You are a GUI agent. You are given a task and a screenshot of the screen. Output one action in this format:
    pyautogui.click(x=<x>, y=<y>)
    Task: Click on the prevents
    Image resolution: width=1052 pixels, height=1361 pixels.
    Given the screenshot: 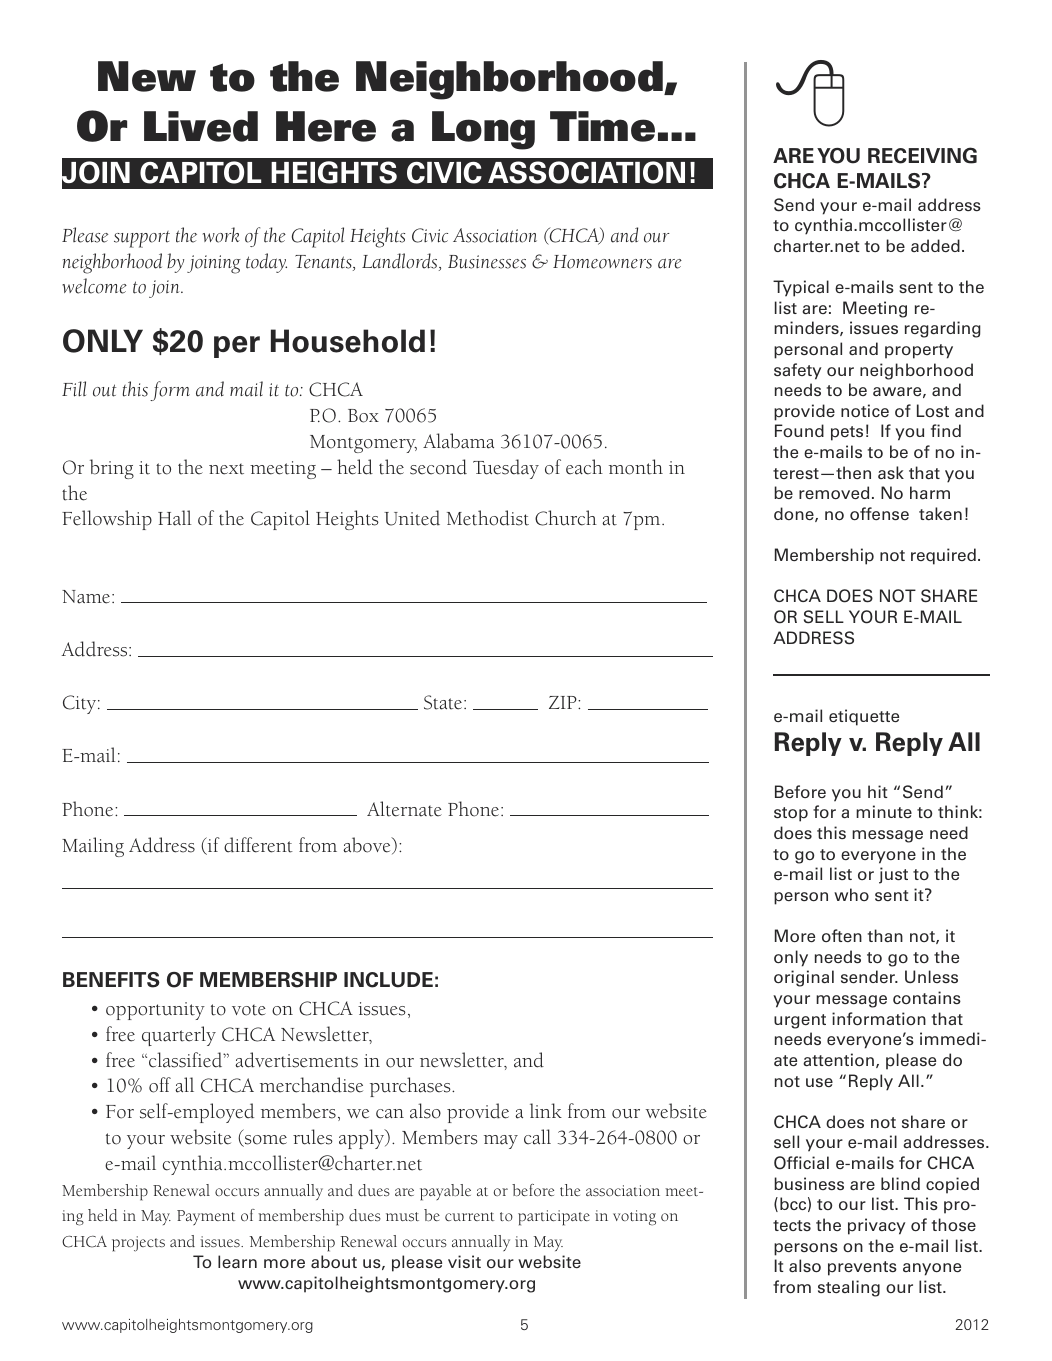 What is the action you would take?
    pyautogui.click(x=862, y=1268)
